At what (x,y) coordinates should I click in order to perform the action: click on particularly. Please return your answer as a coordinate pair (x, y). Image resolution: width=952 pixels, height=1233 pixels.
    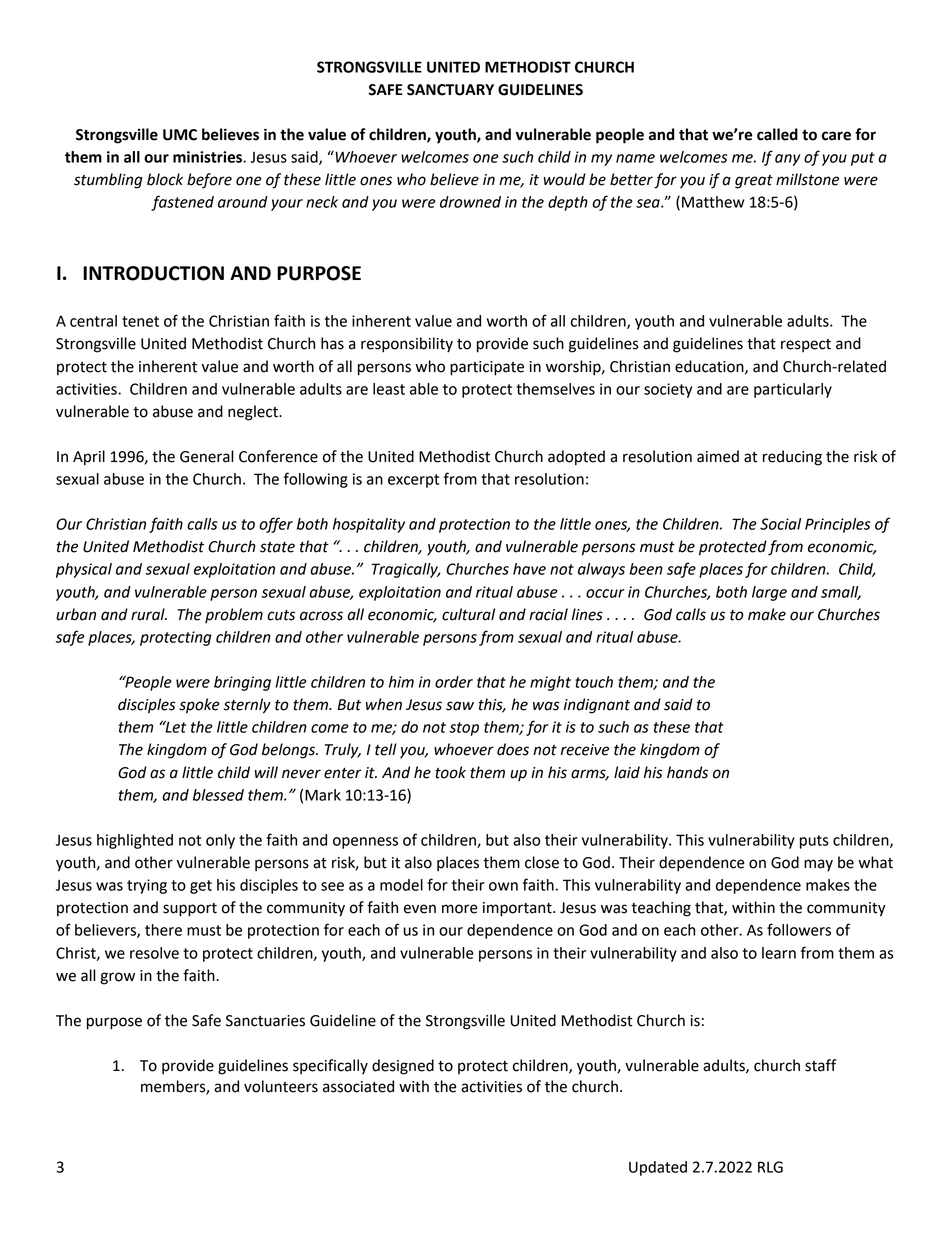
    Looking at the image, I should click on (793, 390).
